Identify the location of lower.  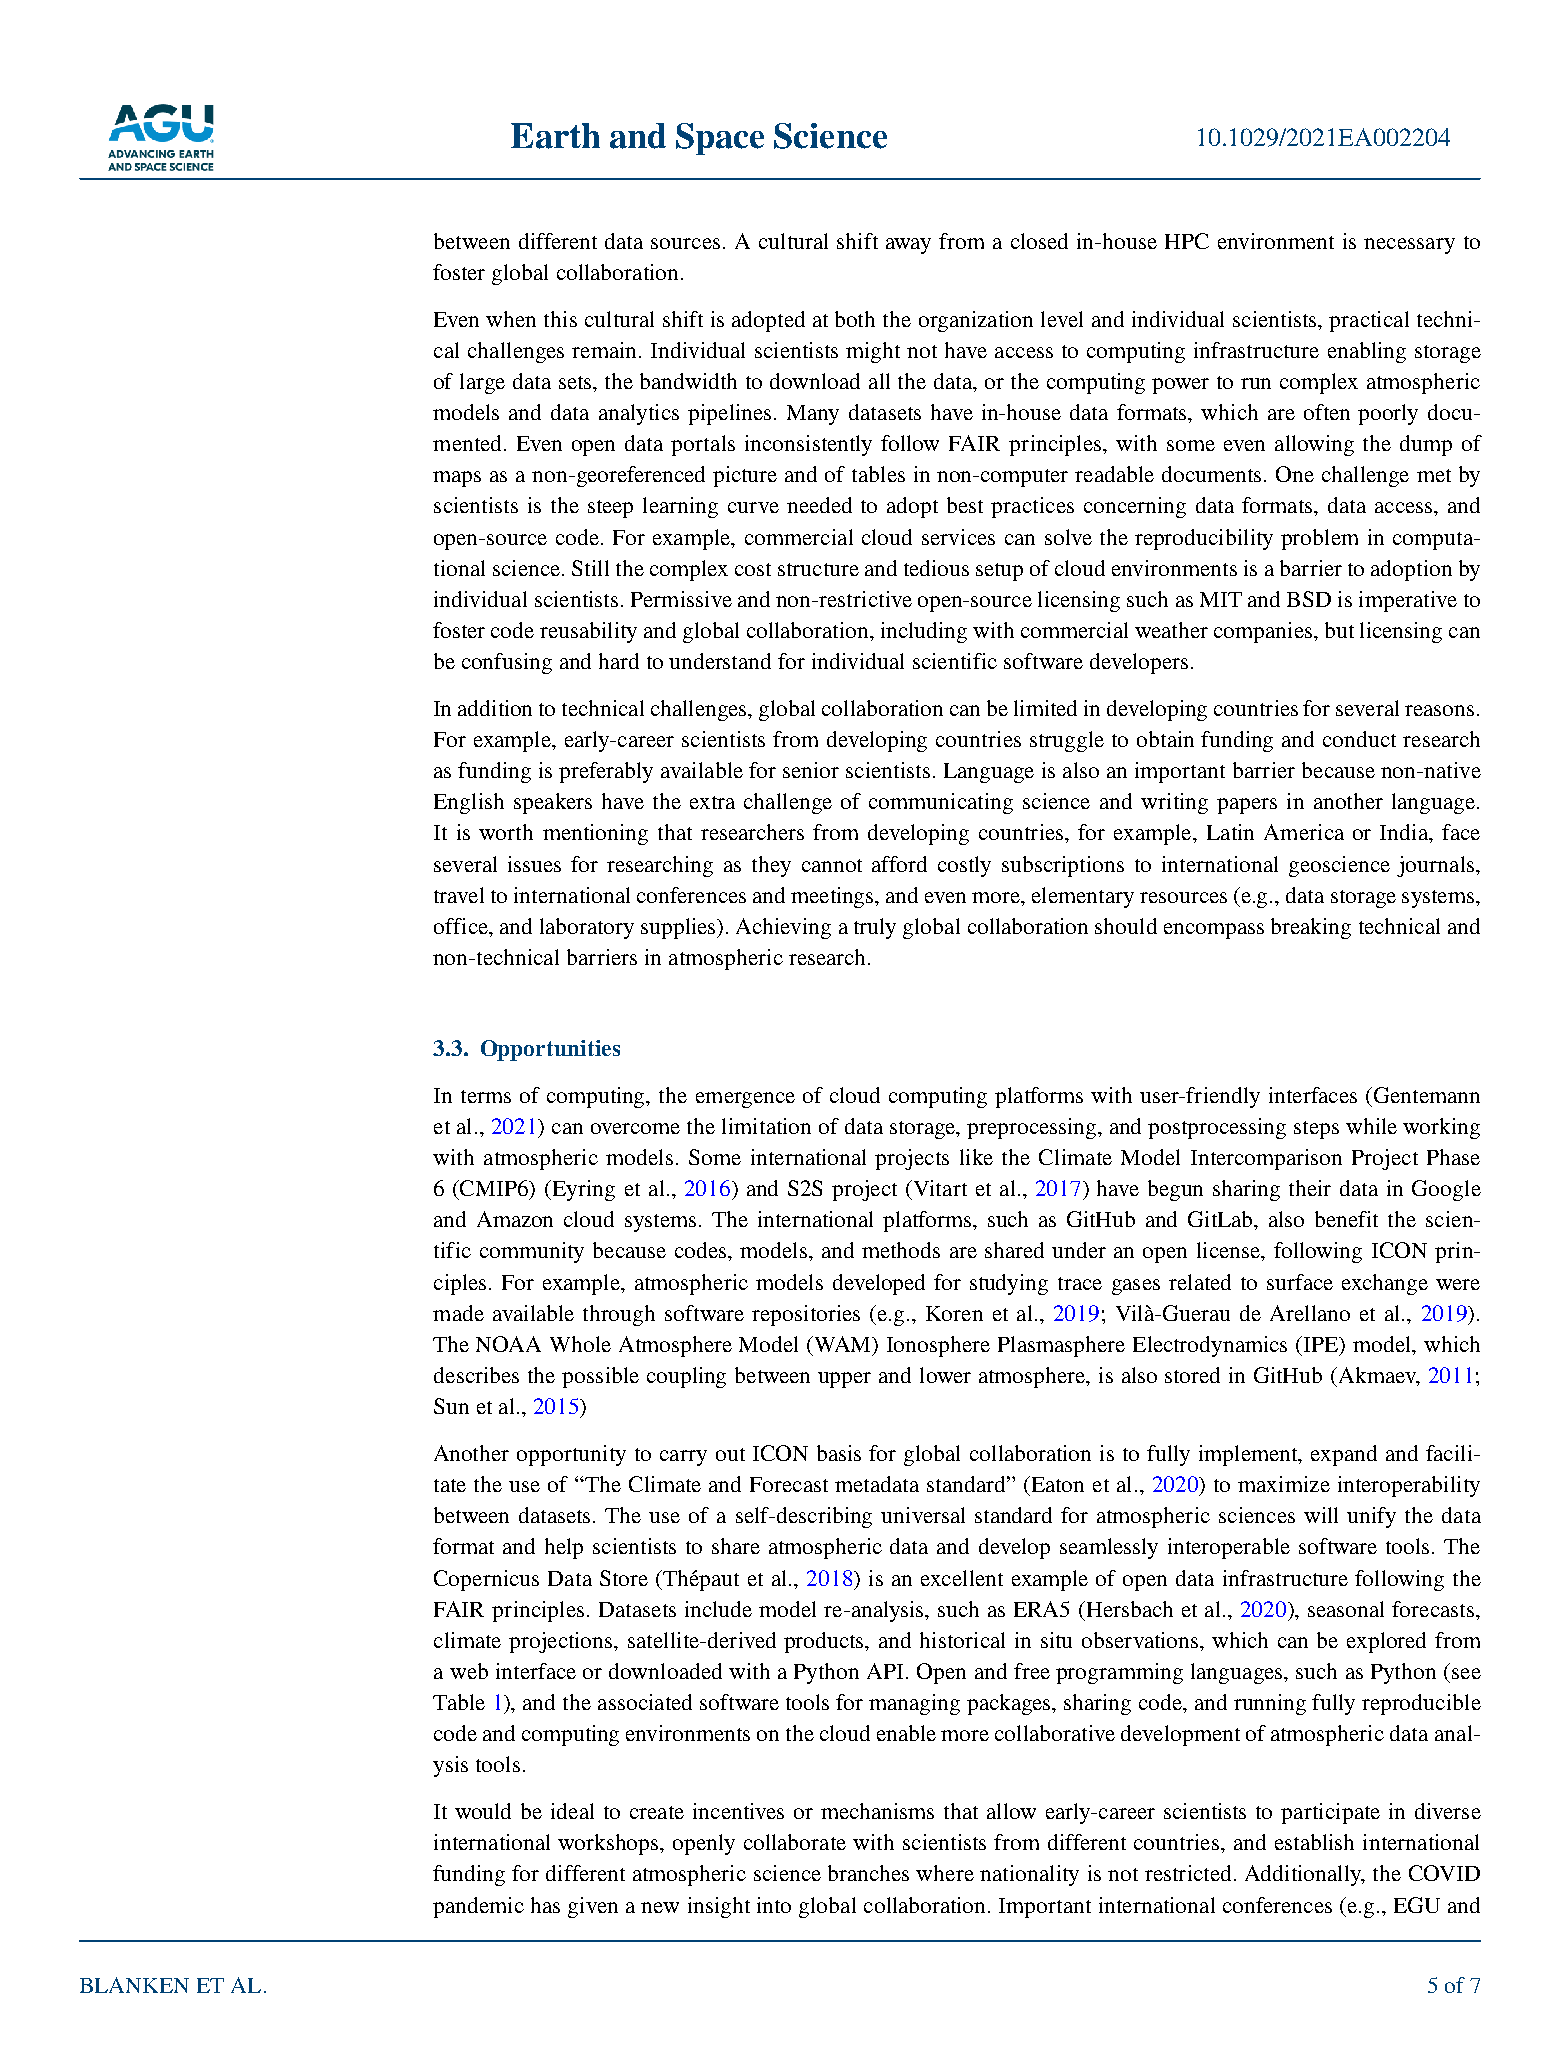
(945, 1375).
